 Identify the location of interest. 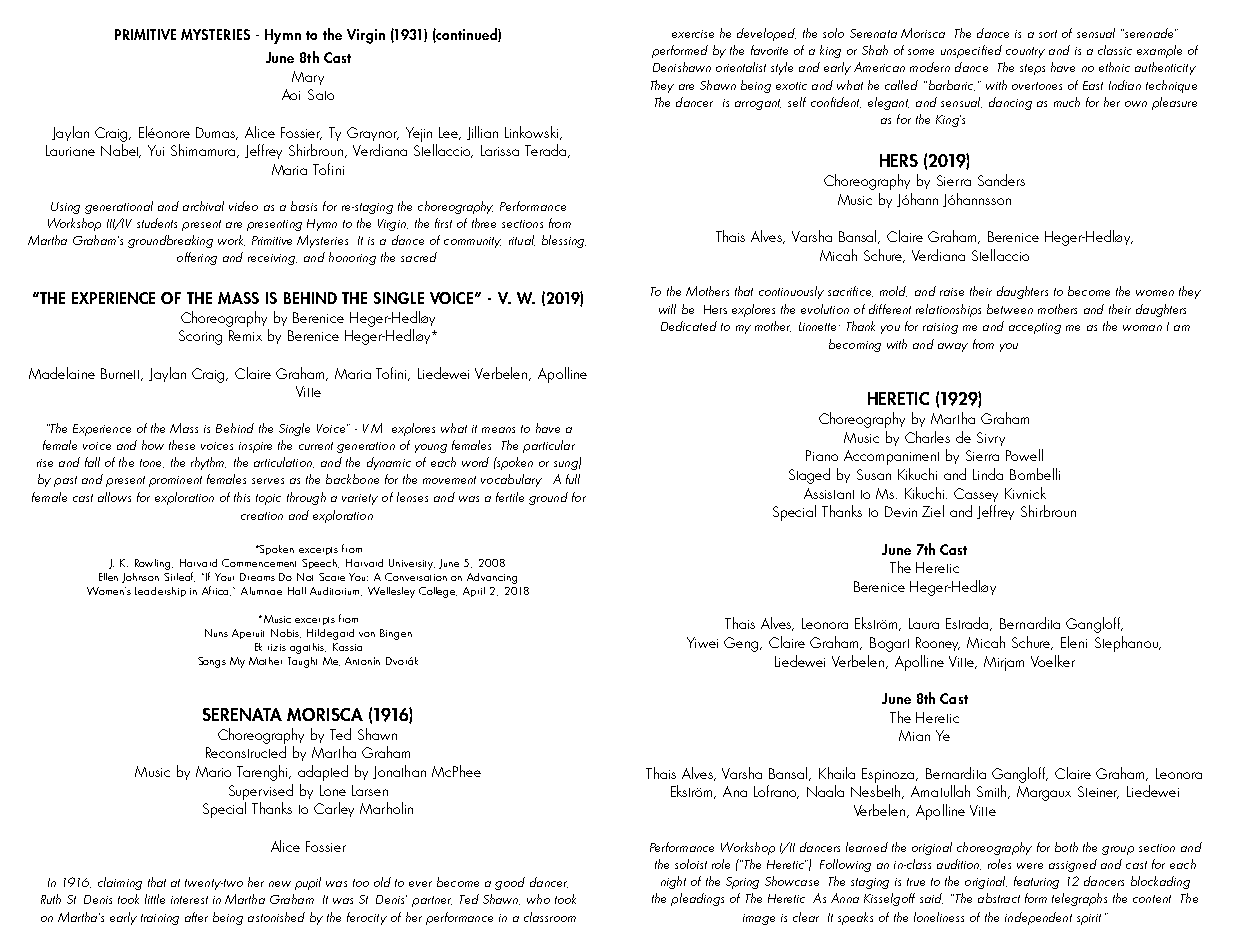
(189, 900).
